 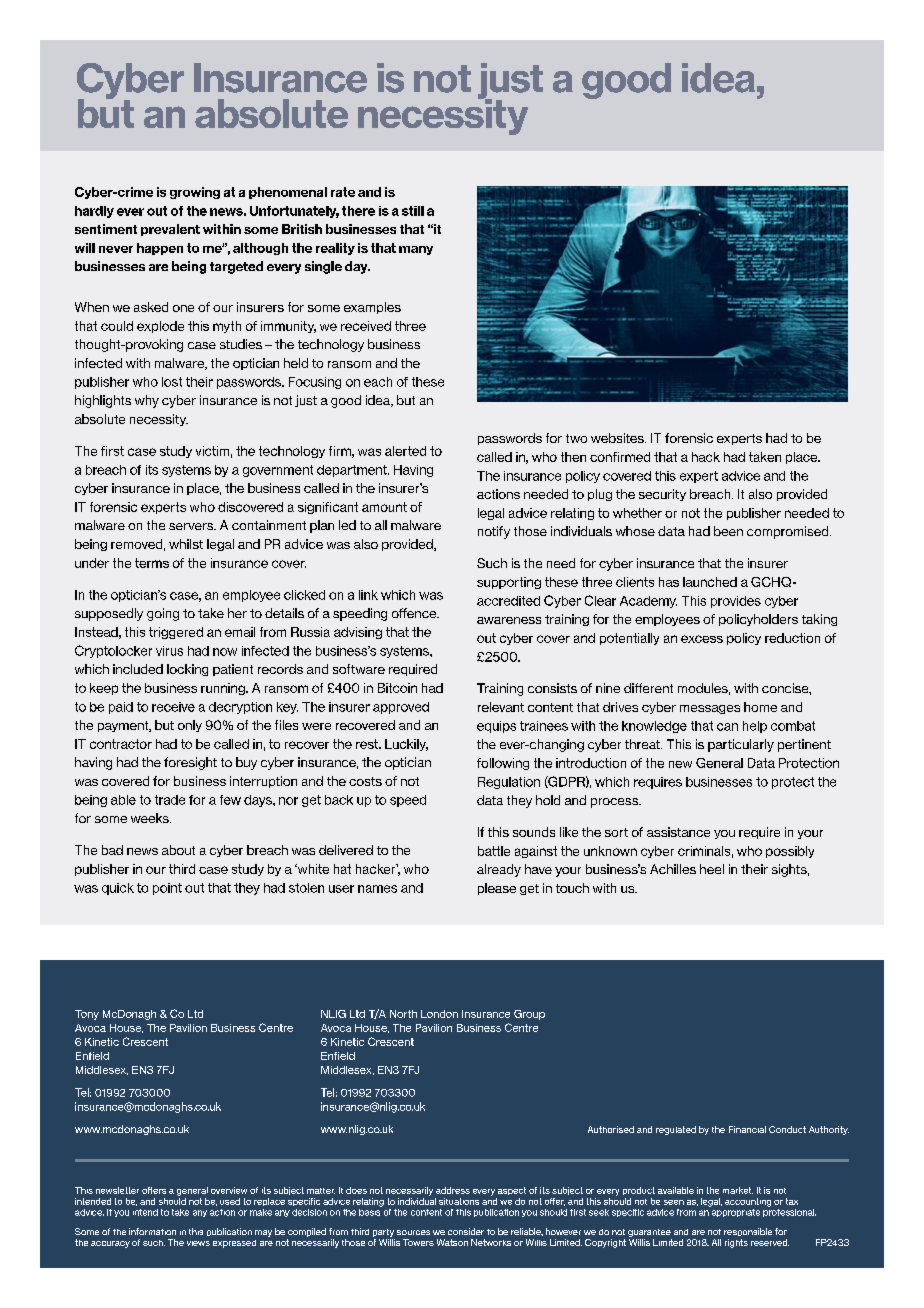 I want to click on information, so click(x=152, y=1231).
